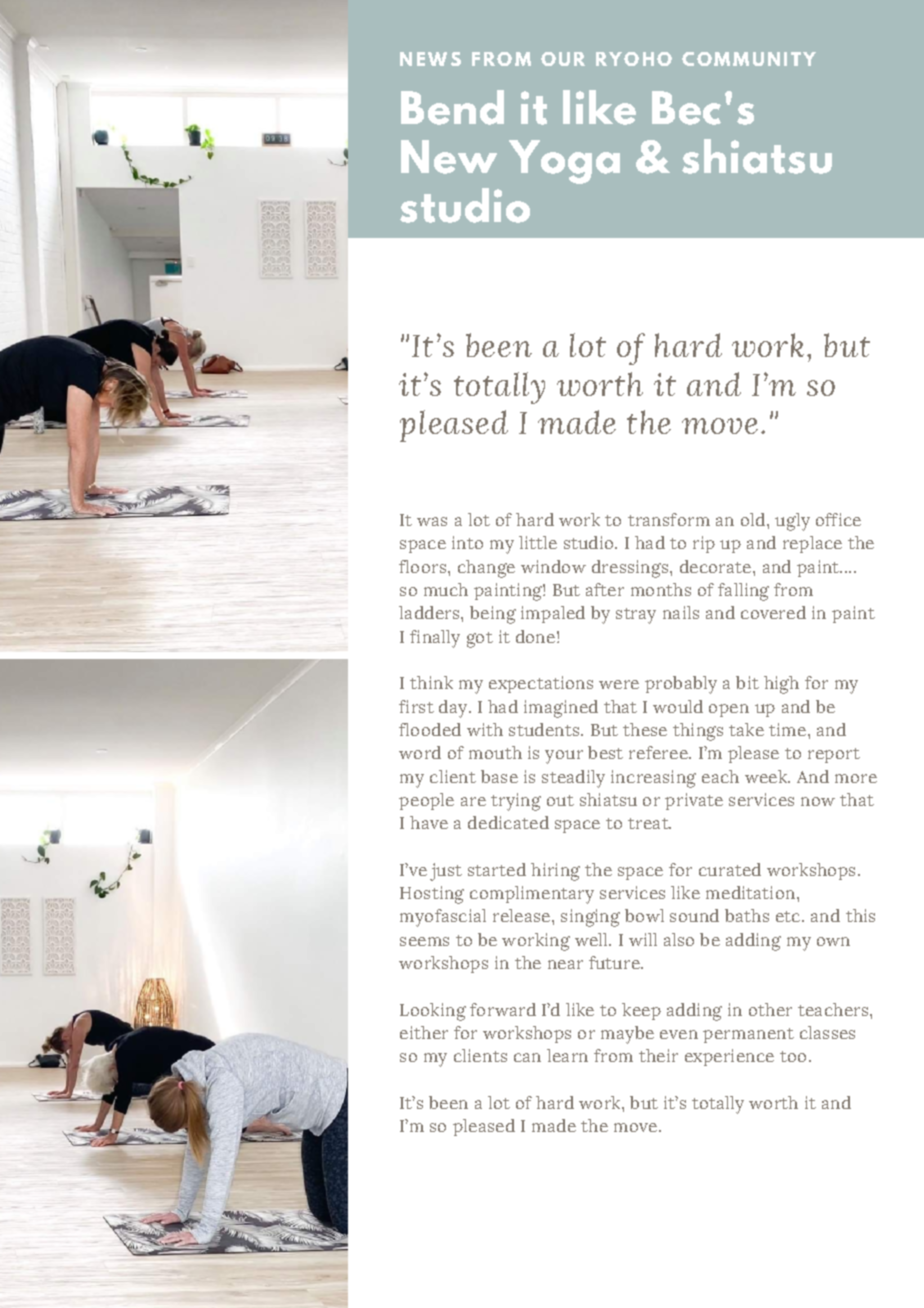 This image has width=924, height=1308. What do you see at coordinates (503, 1009) in the image?
I see `forward` at bounding box center [503, 1009].
